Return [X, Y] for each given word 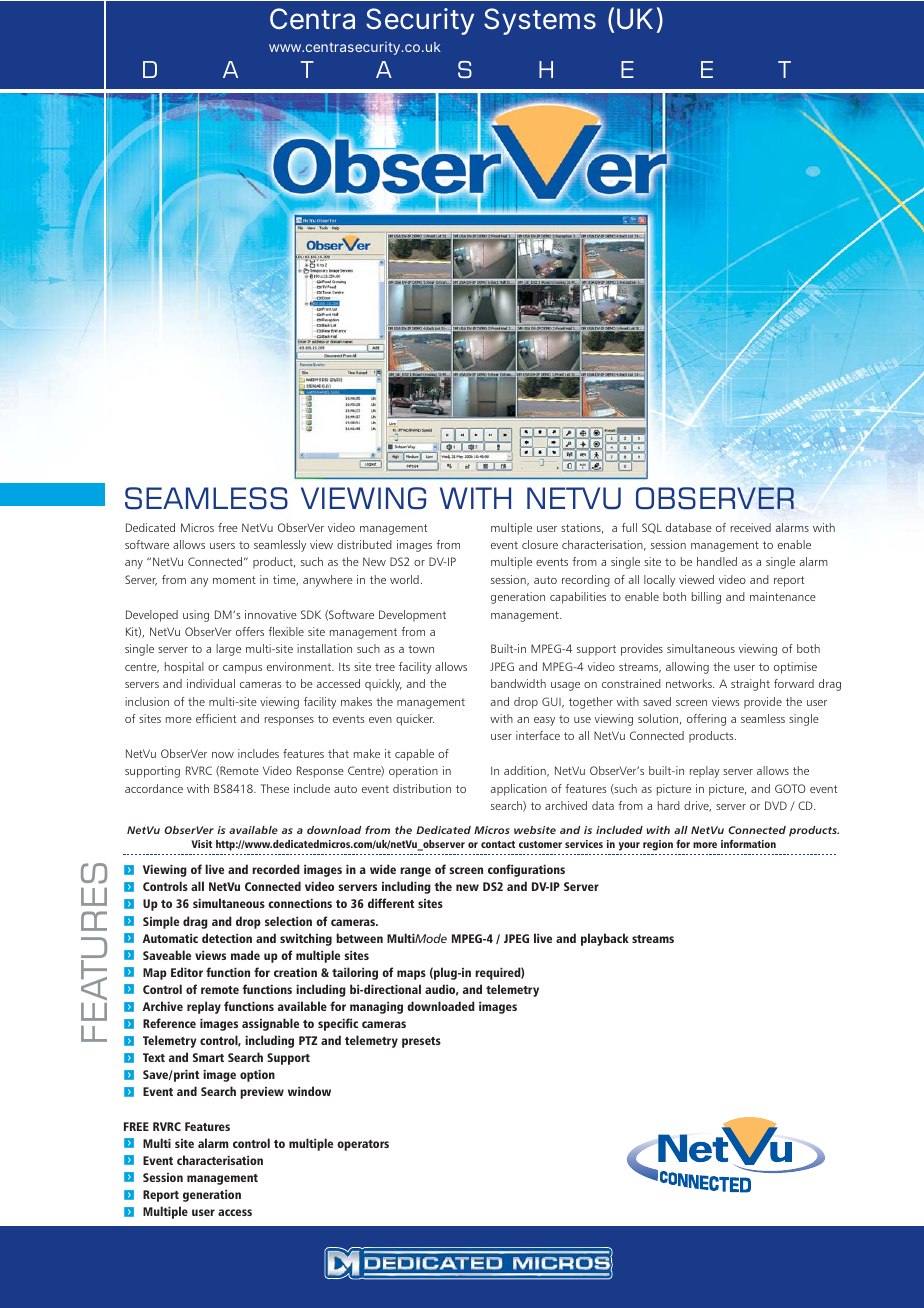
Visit [201, 844]
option [257, 1076]
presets [421, 1042]
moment [234, 580]
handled [717, 561]
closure [540, 544]
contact [498, 844]
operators [363, 1145]
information [748, 844]
